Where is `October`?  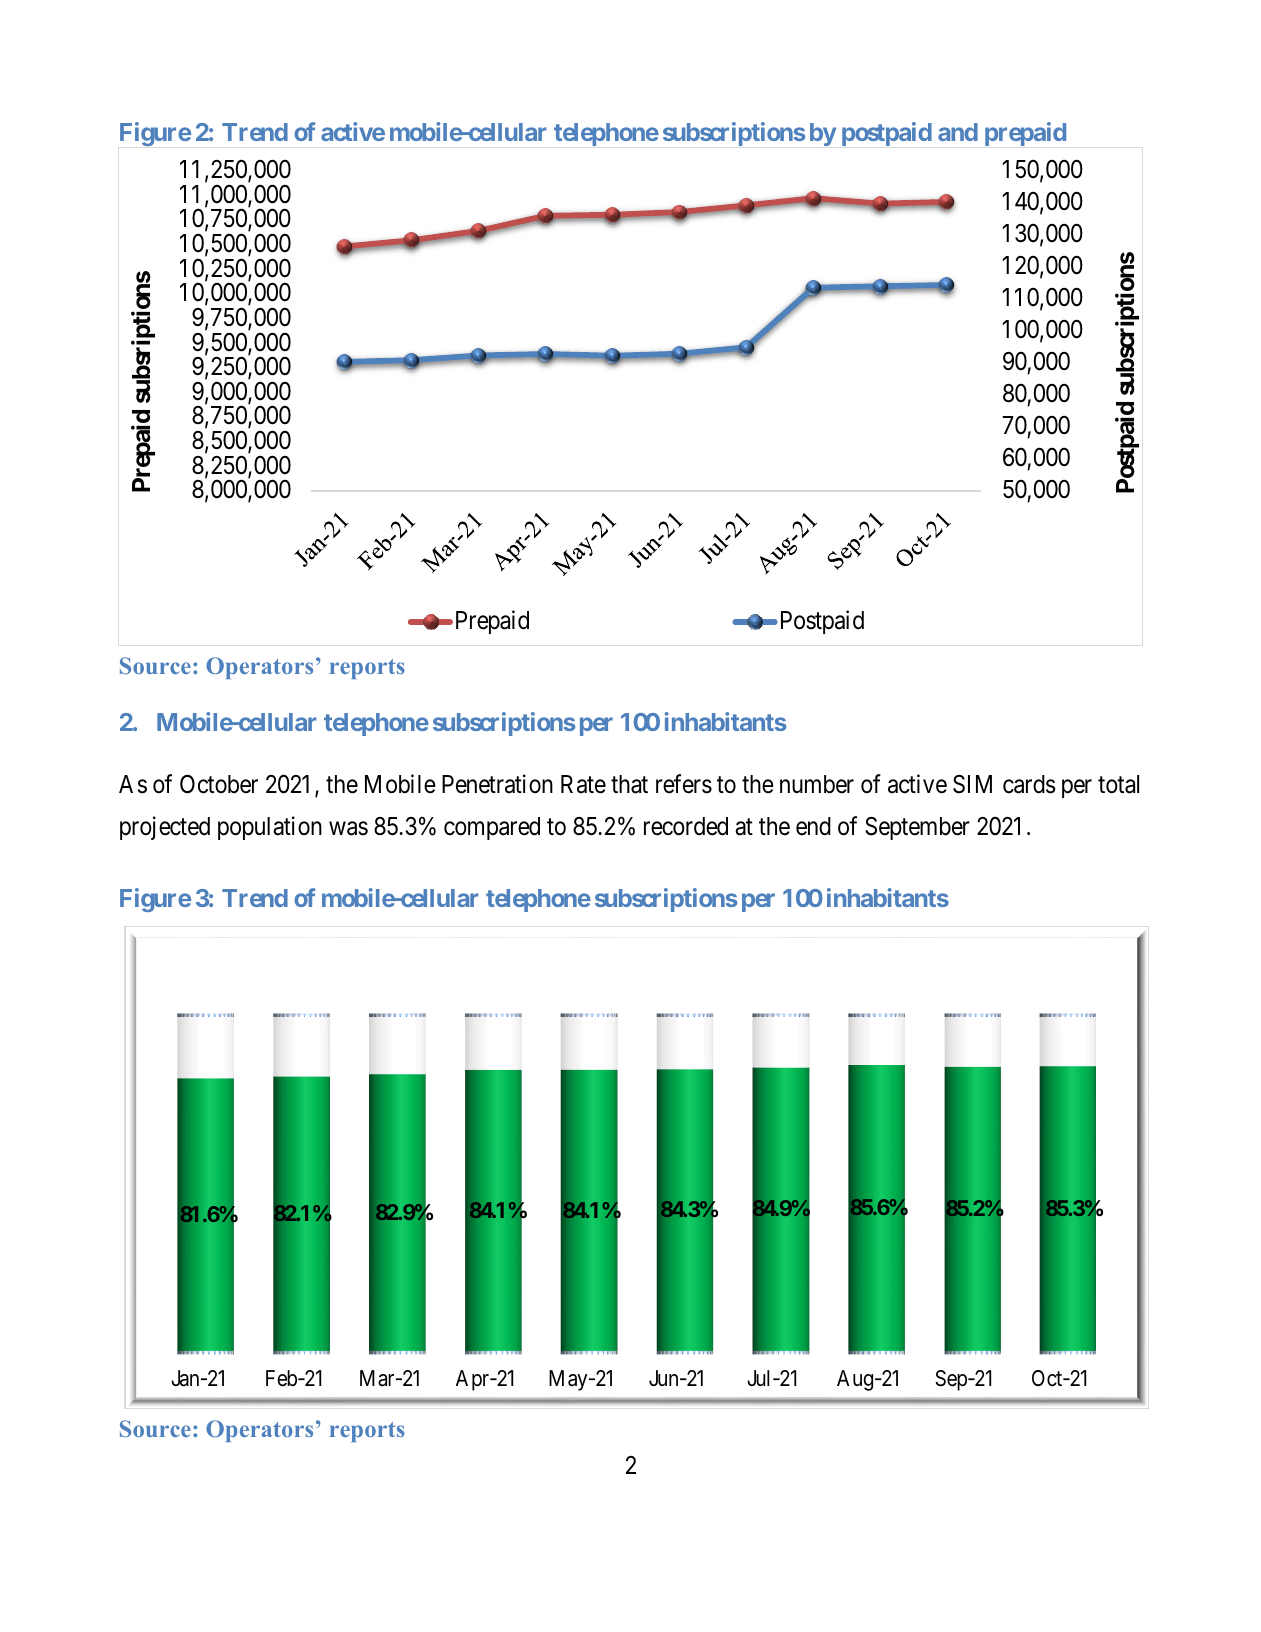
October is located at coordinates (219, 784).
